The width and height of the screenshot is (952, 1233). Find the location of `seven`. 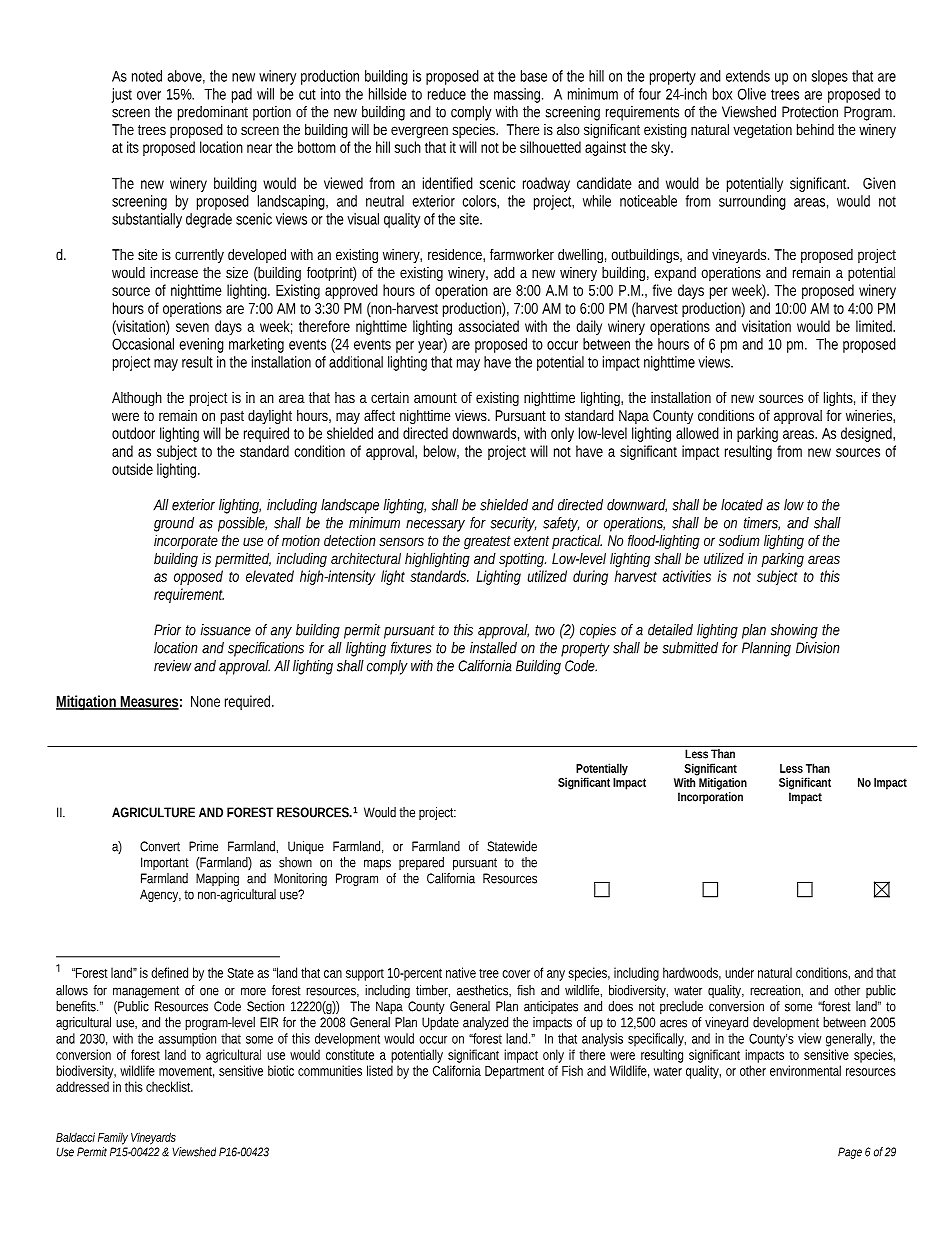

seven is located at coordinates (192, 327).
